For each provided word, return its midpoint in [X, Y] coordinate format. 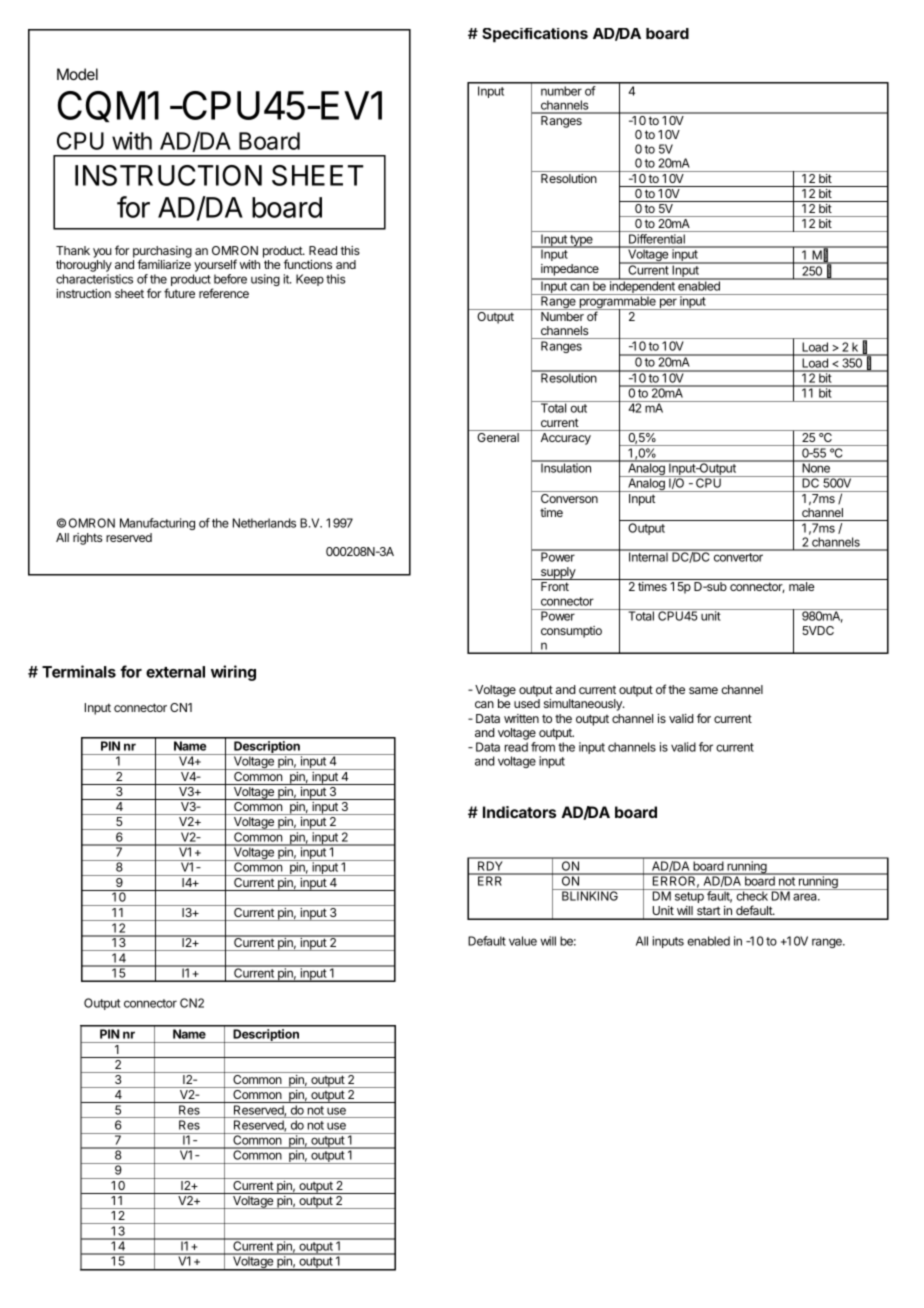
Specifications [535, 35]
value [523, 941]
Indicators [519, 812]
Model [77, 74]
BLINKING [590, 895]
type [581, 241]
